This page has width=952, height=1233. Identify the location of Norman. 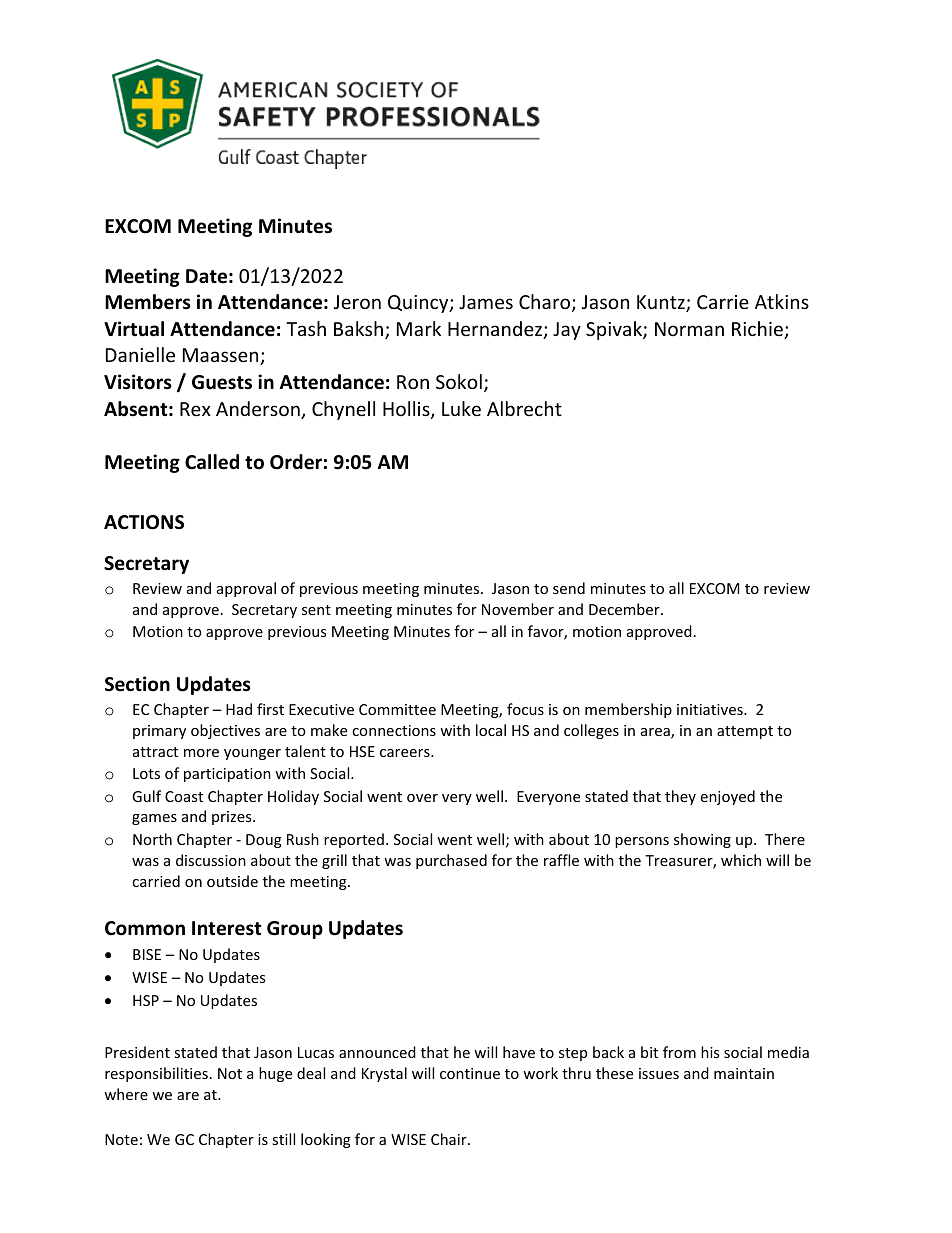
(689, 329).
